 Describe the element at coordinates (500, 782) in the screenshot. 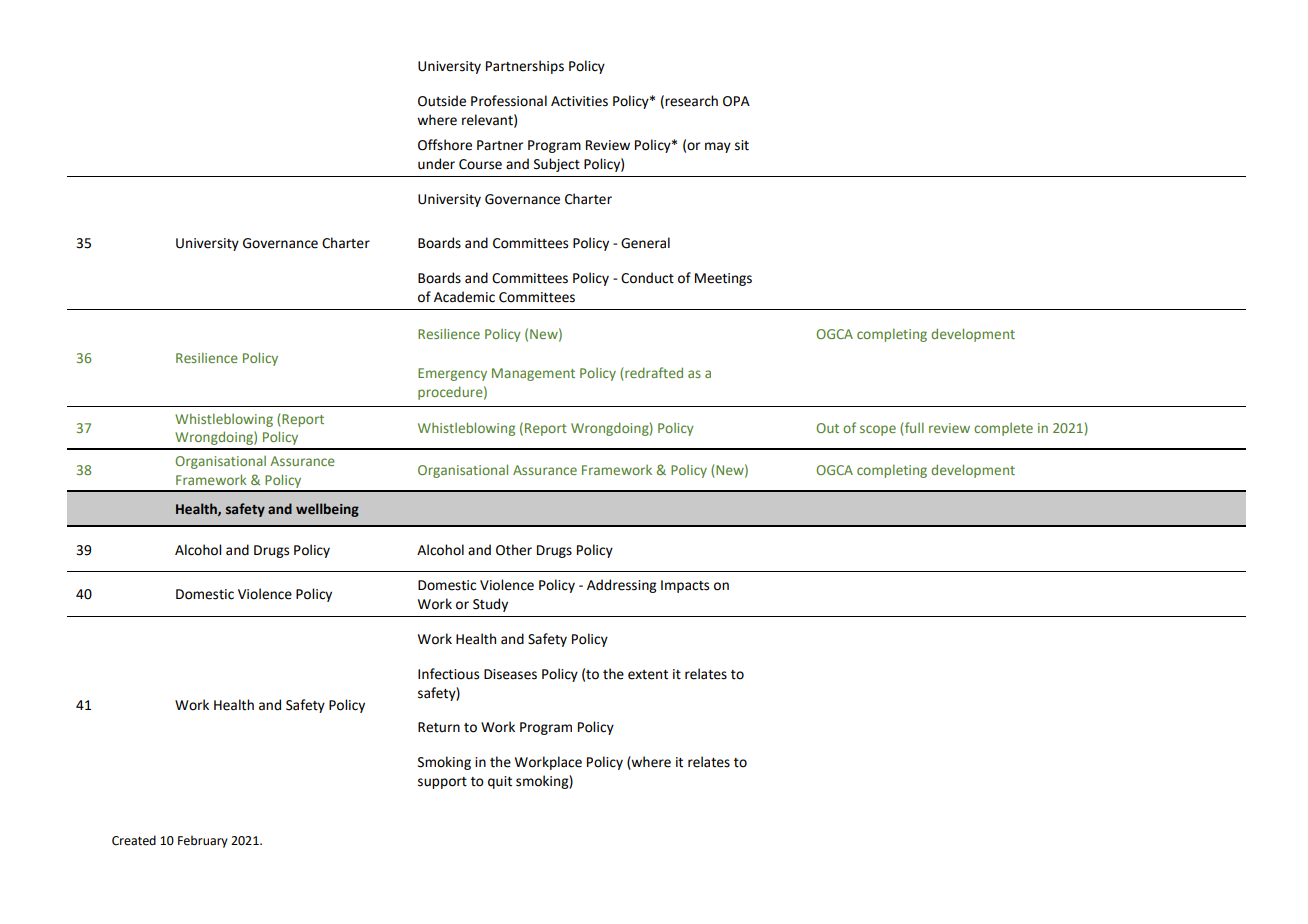

I see `quit` at that location.
